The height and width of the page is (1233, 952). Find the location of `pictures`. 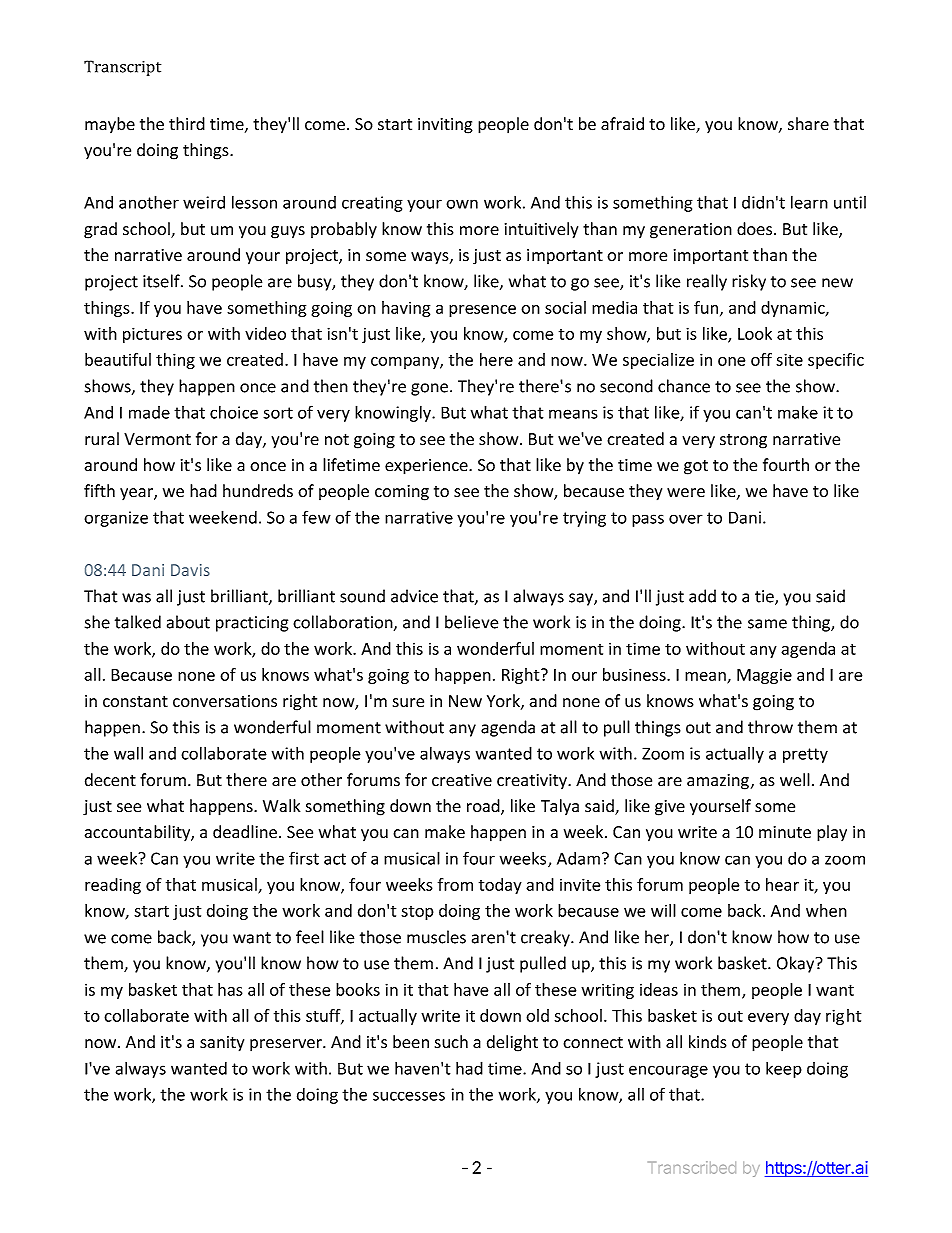

pictures is located at coordinates (152, 335).
